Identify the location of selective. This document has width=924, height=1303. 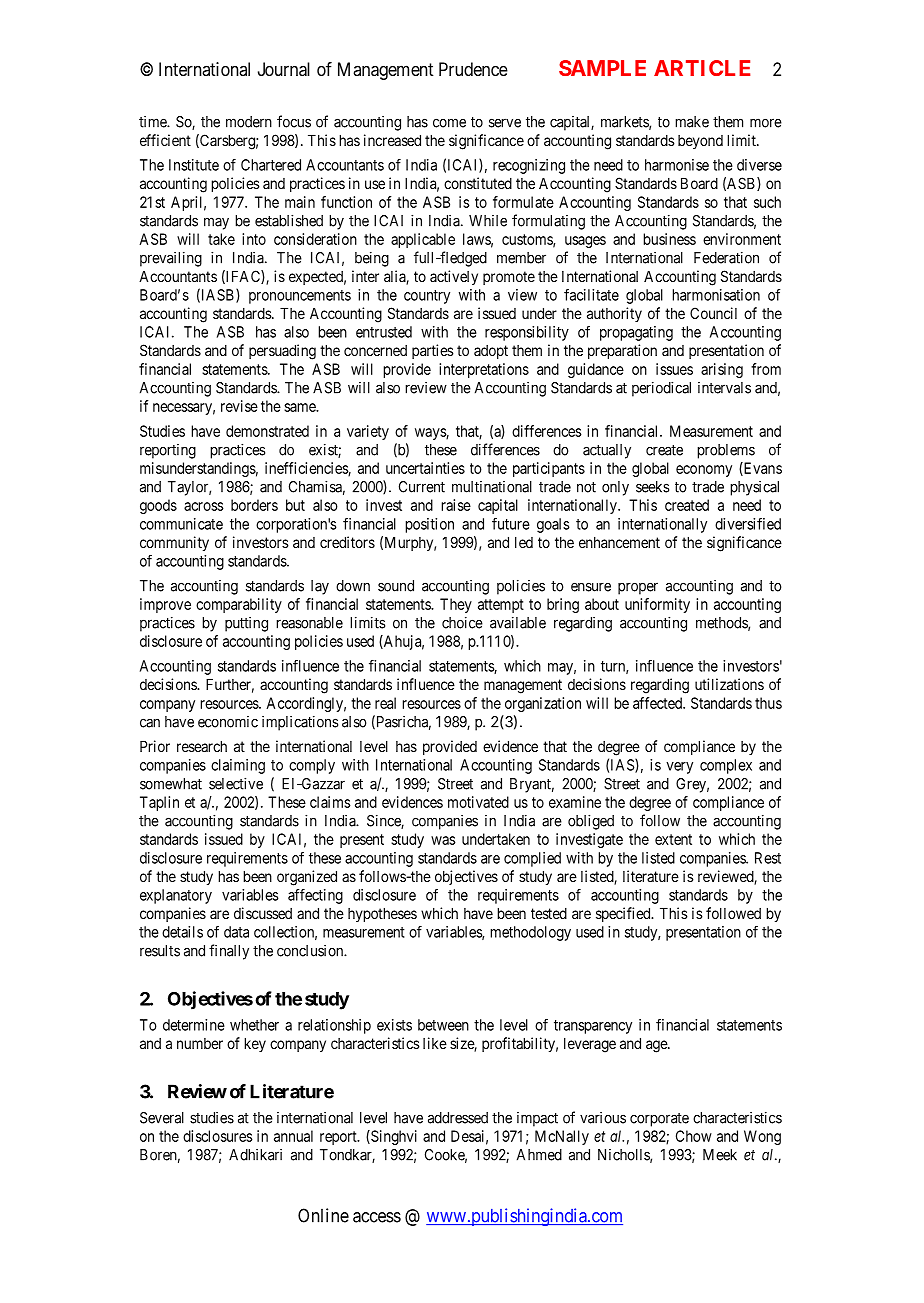
(236, 783).
